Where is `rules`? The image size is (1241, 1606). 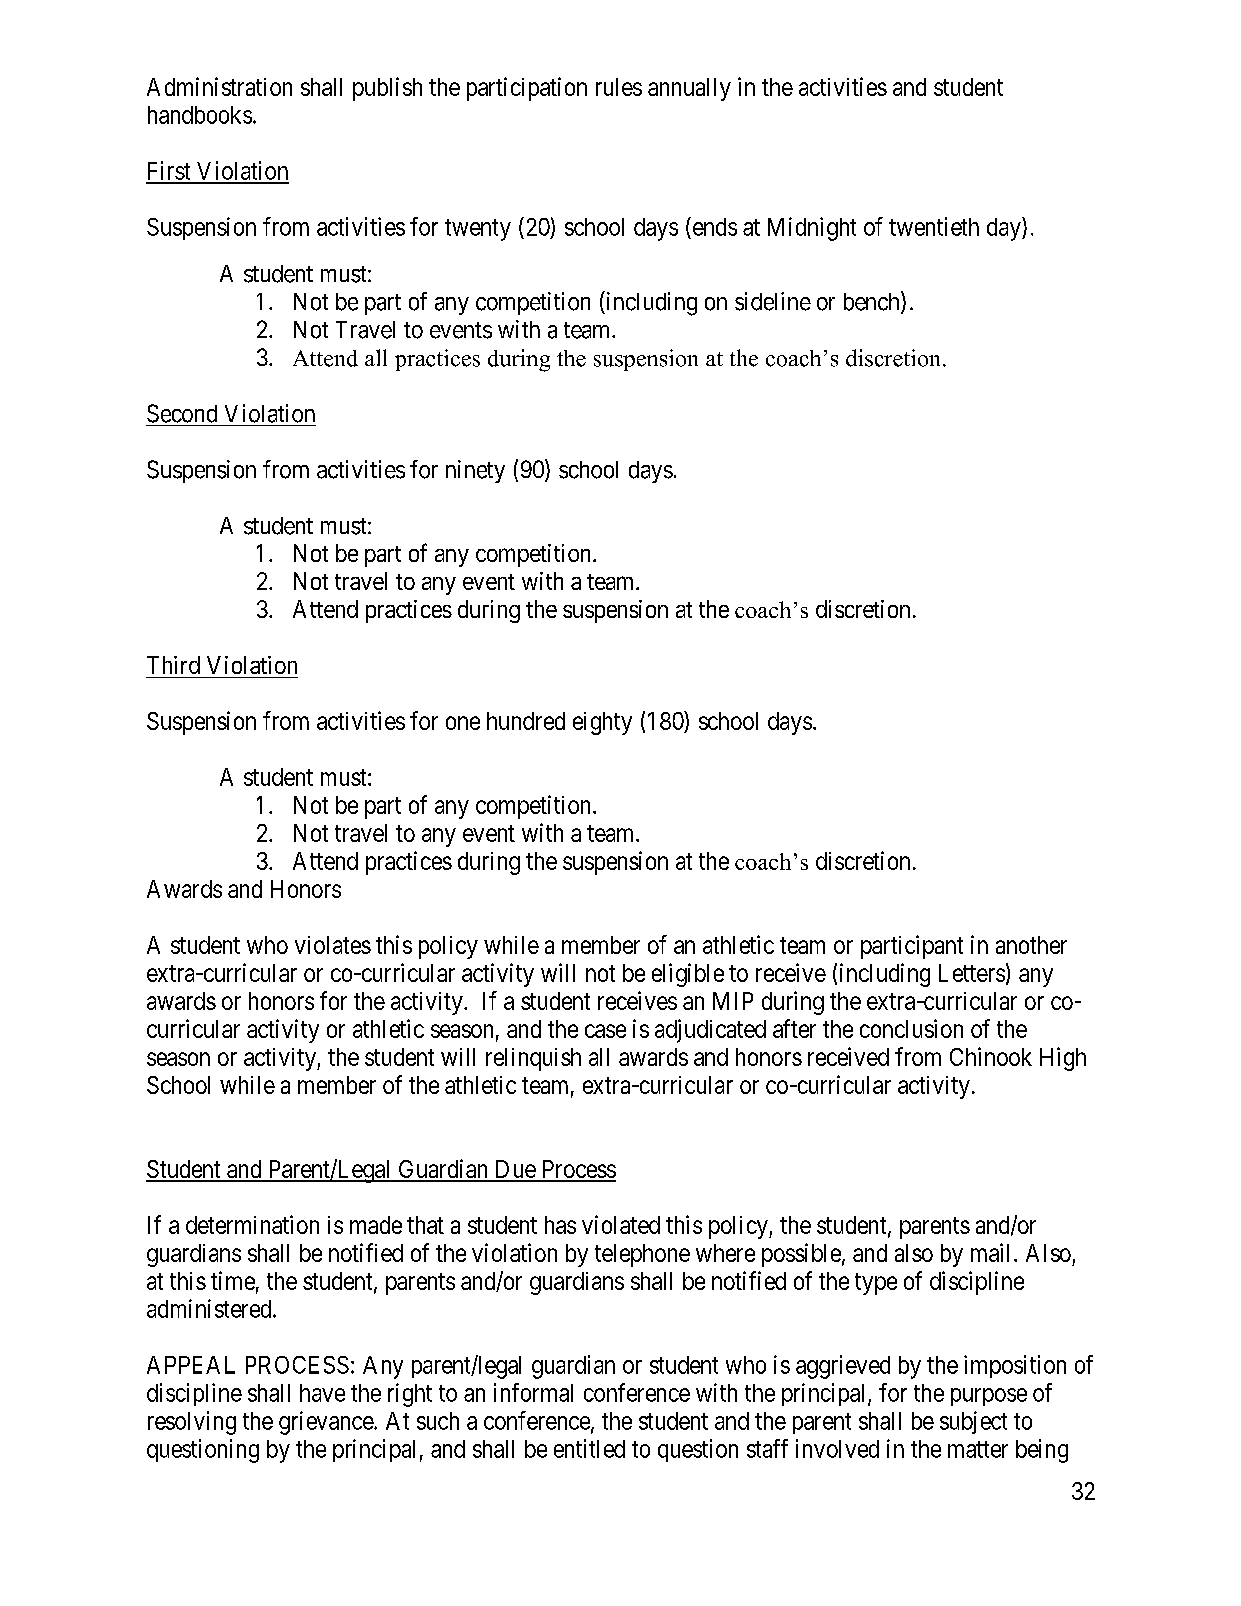
rules is located at coordinates (619, 87).
